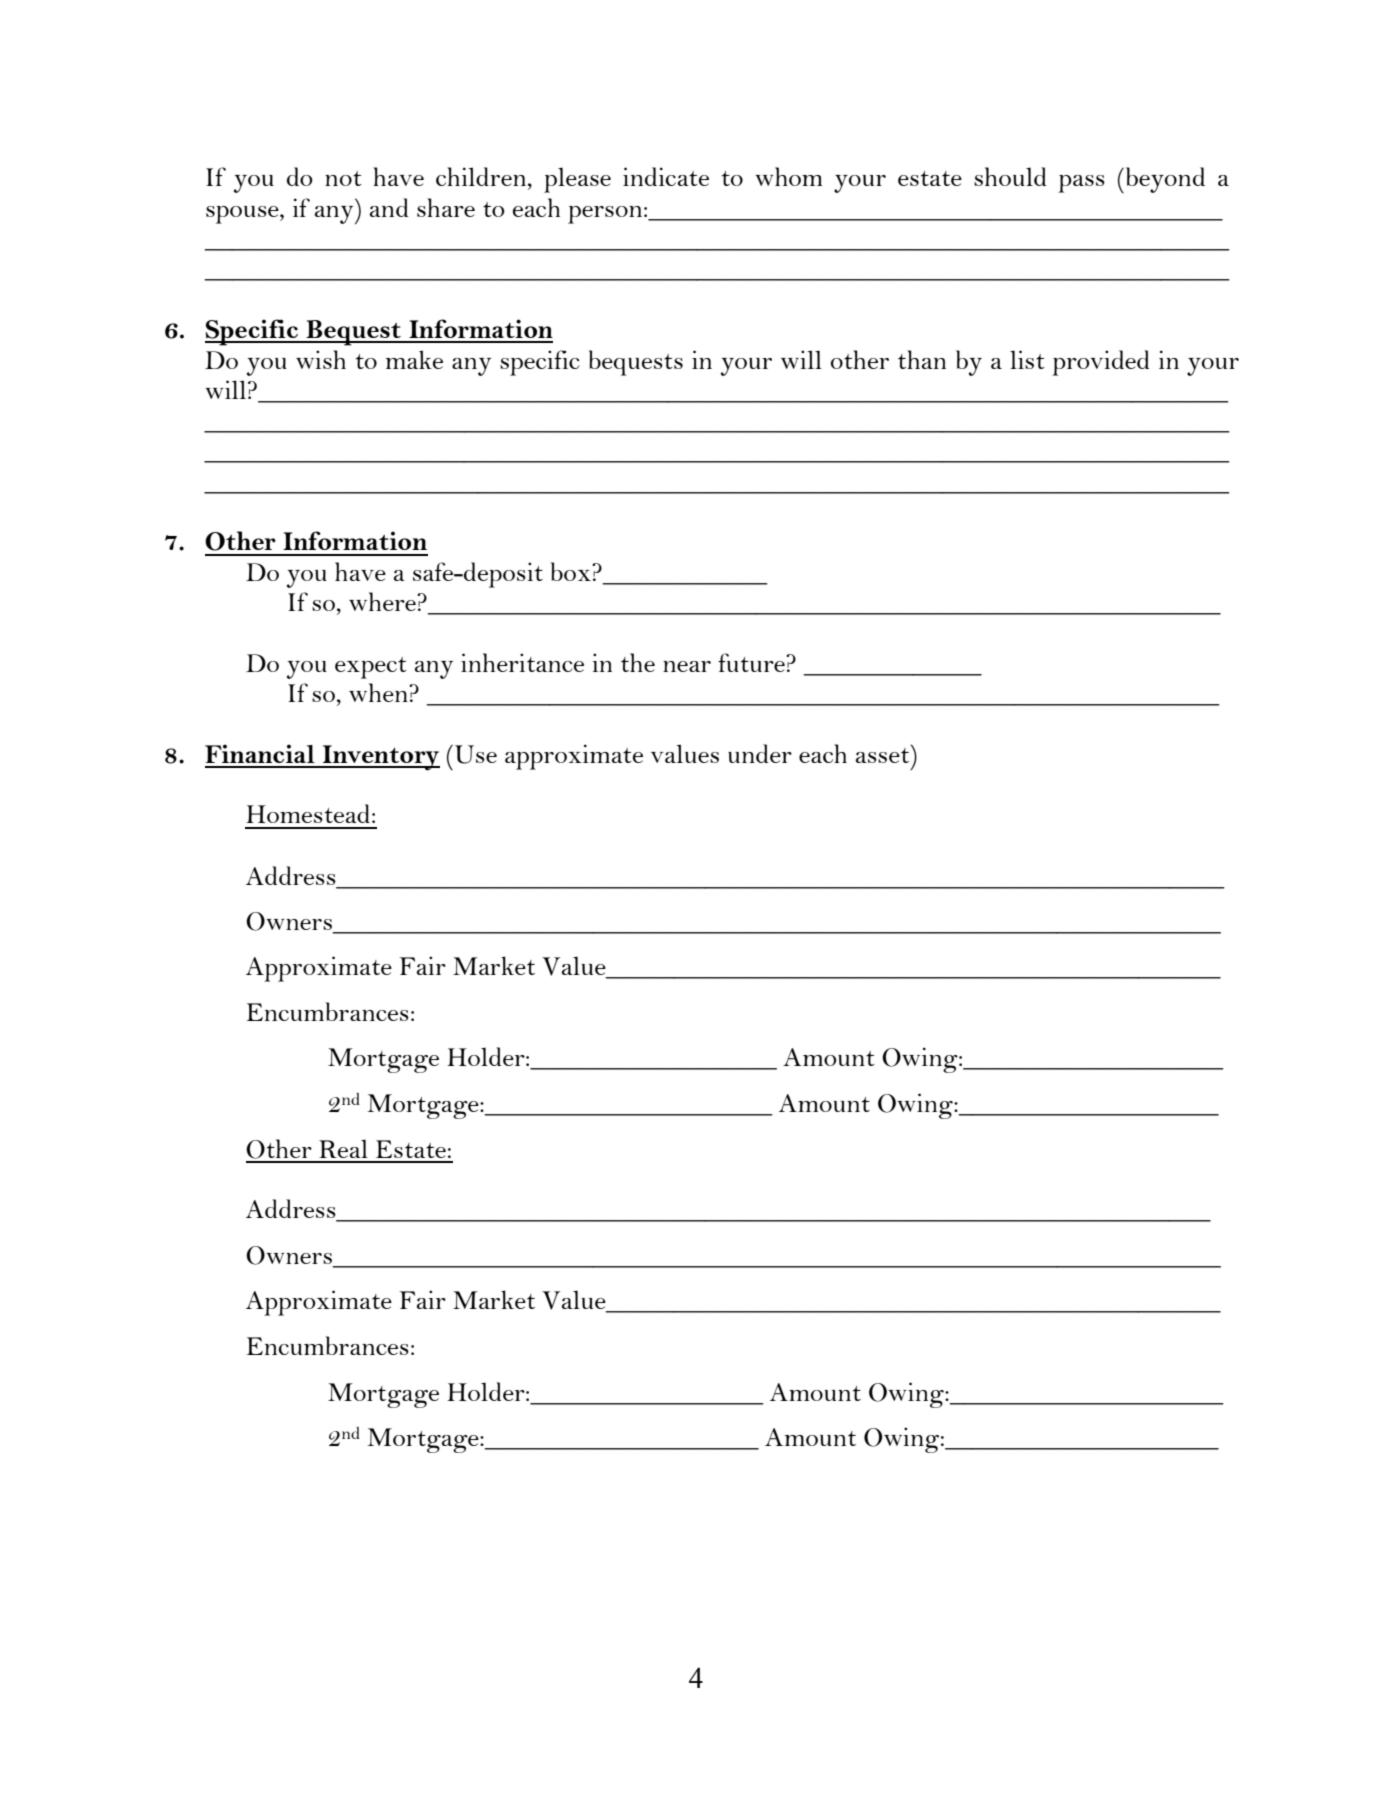 The width and height of the page is (1393, 1802). Describe the element at coordinates (1100, 363) in the page. I see `provided` at that location.
